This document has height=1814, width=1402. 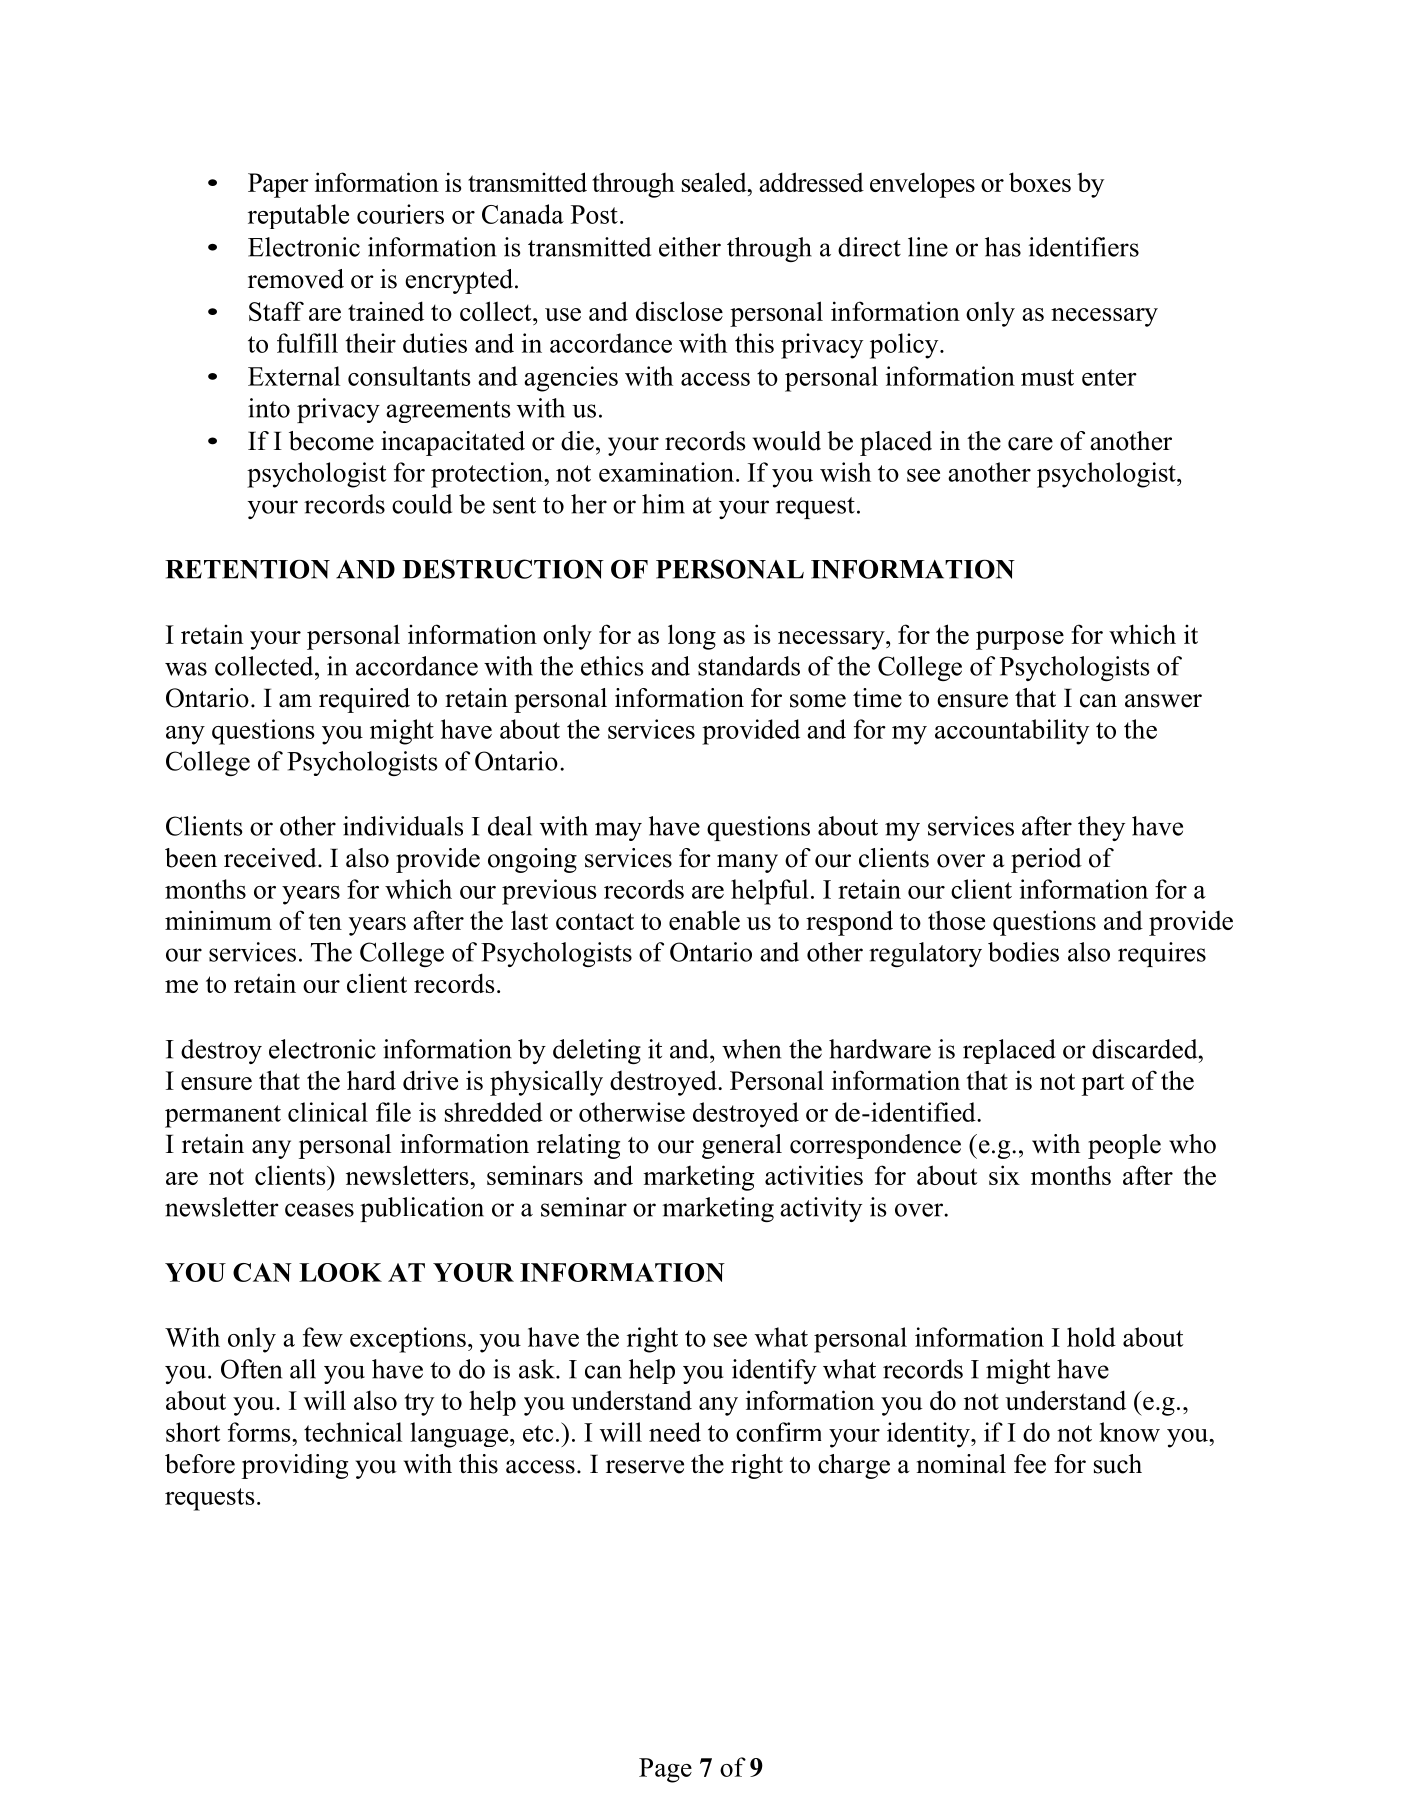 I want to click on hold, so click(x=1091, y=1337).
